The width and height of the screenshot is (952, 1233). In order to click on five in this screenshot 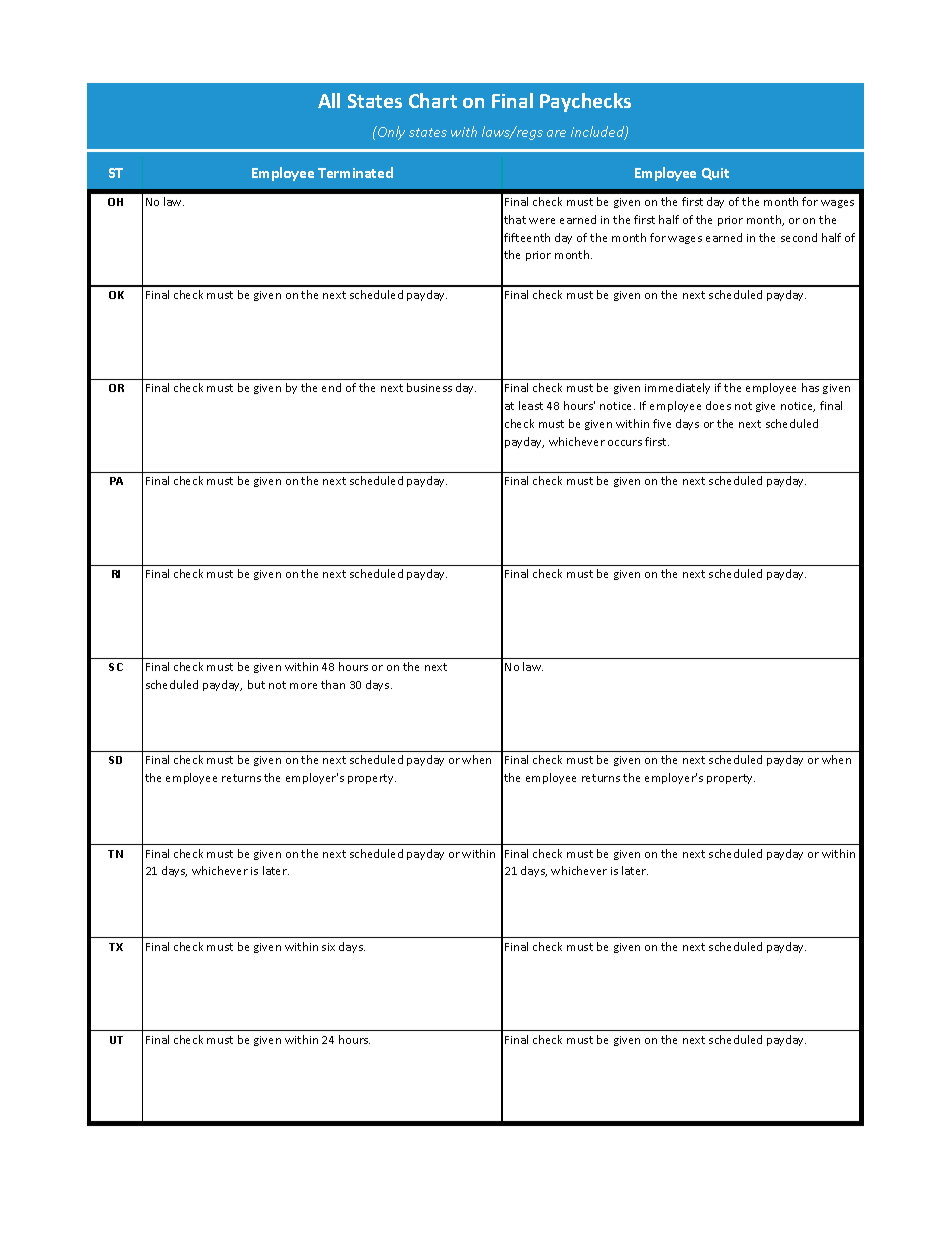, I will do `click(662, 423)`.
